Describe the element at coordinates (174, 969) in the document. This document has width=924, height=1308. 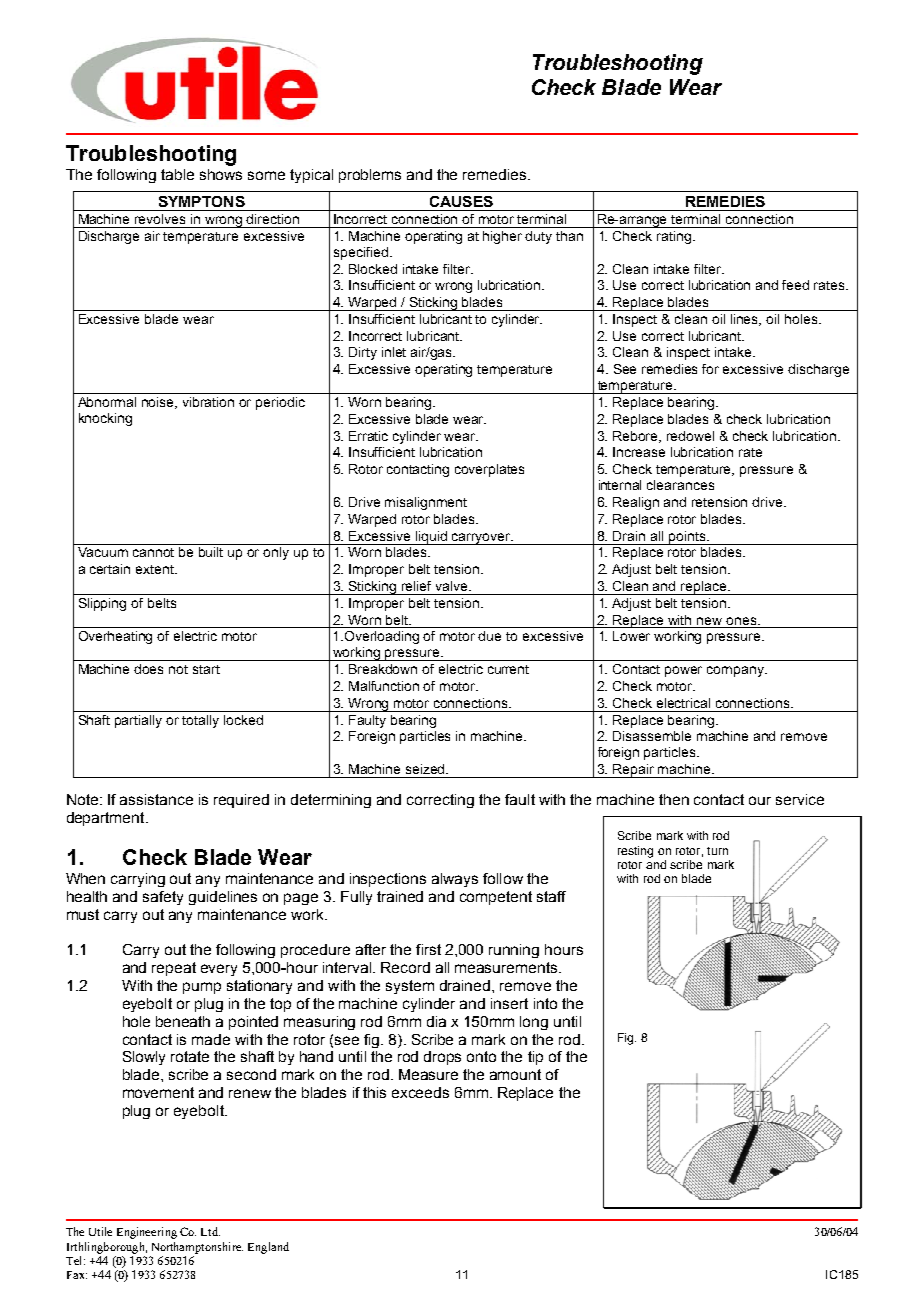
I see `repeat` at that location.
